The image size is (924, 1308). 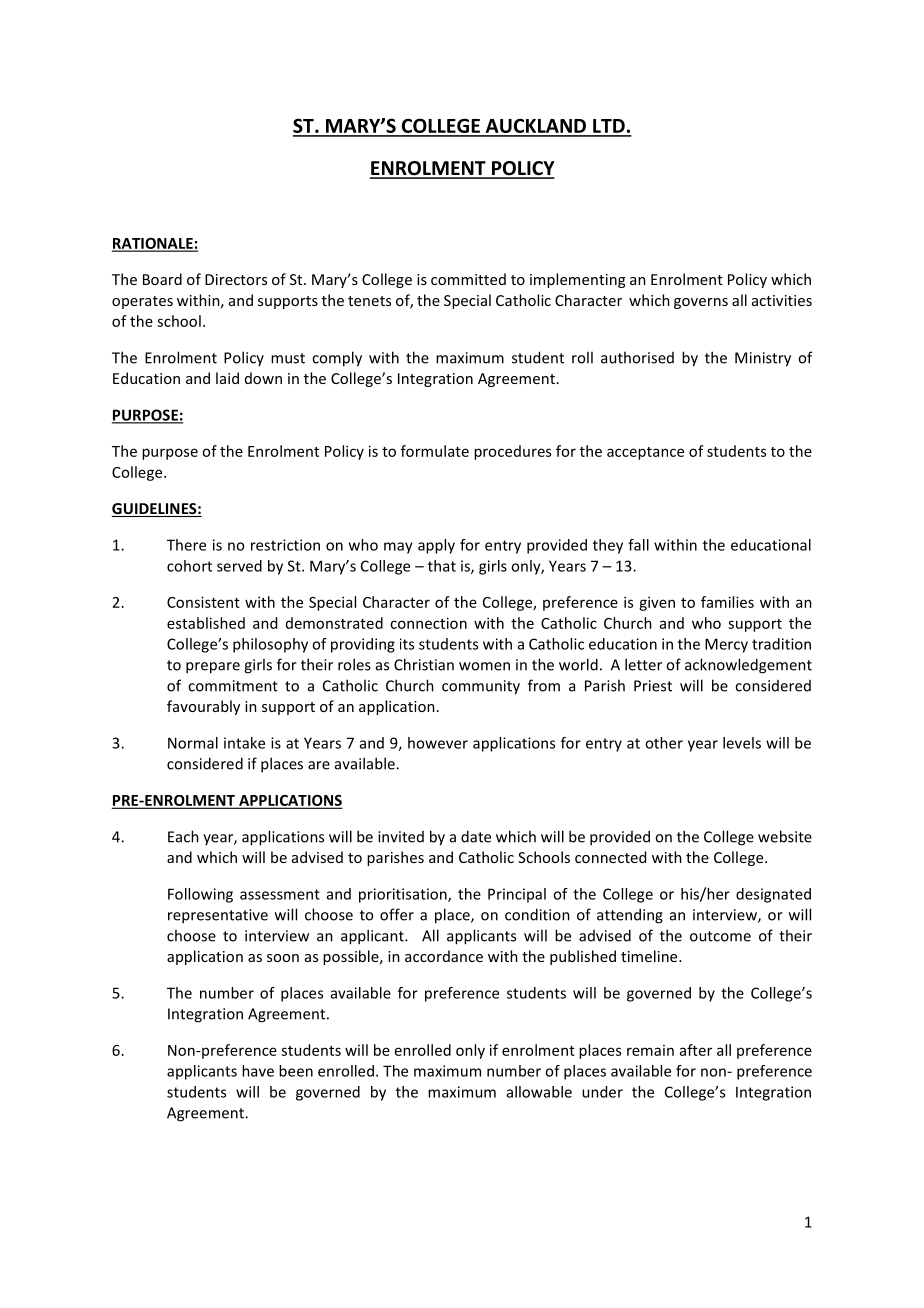 I want to click on Mercy, so click(x=726, y=645).
